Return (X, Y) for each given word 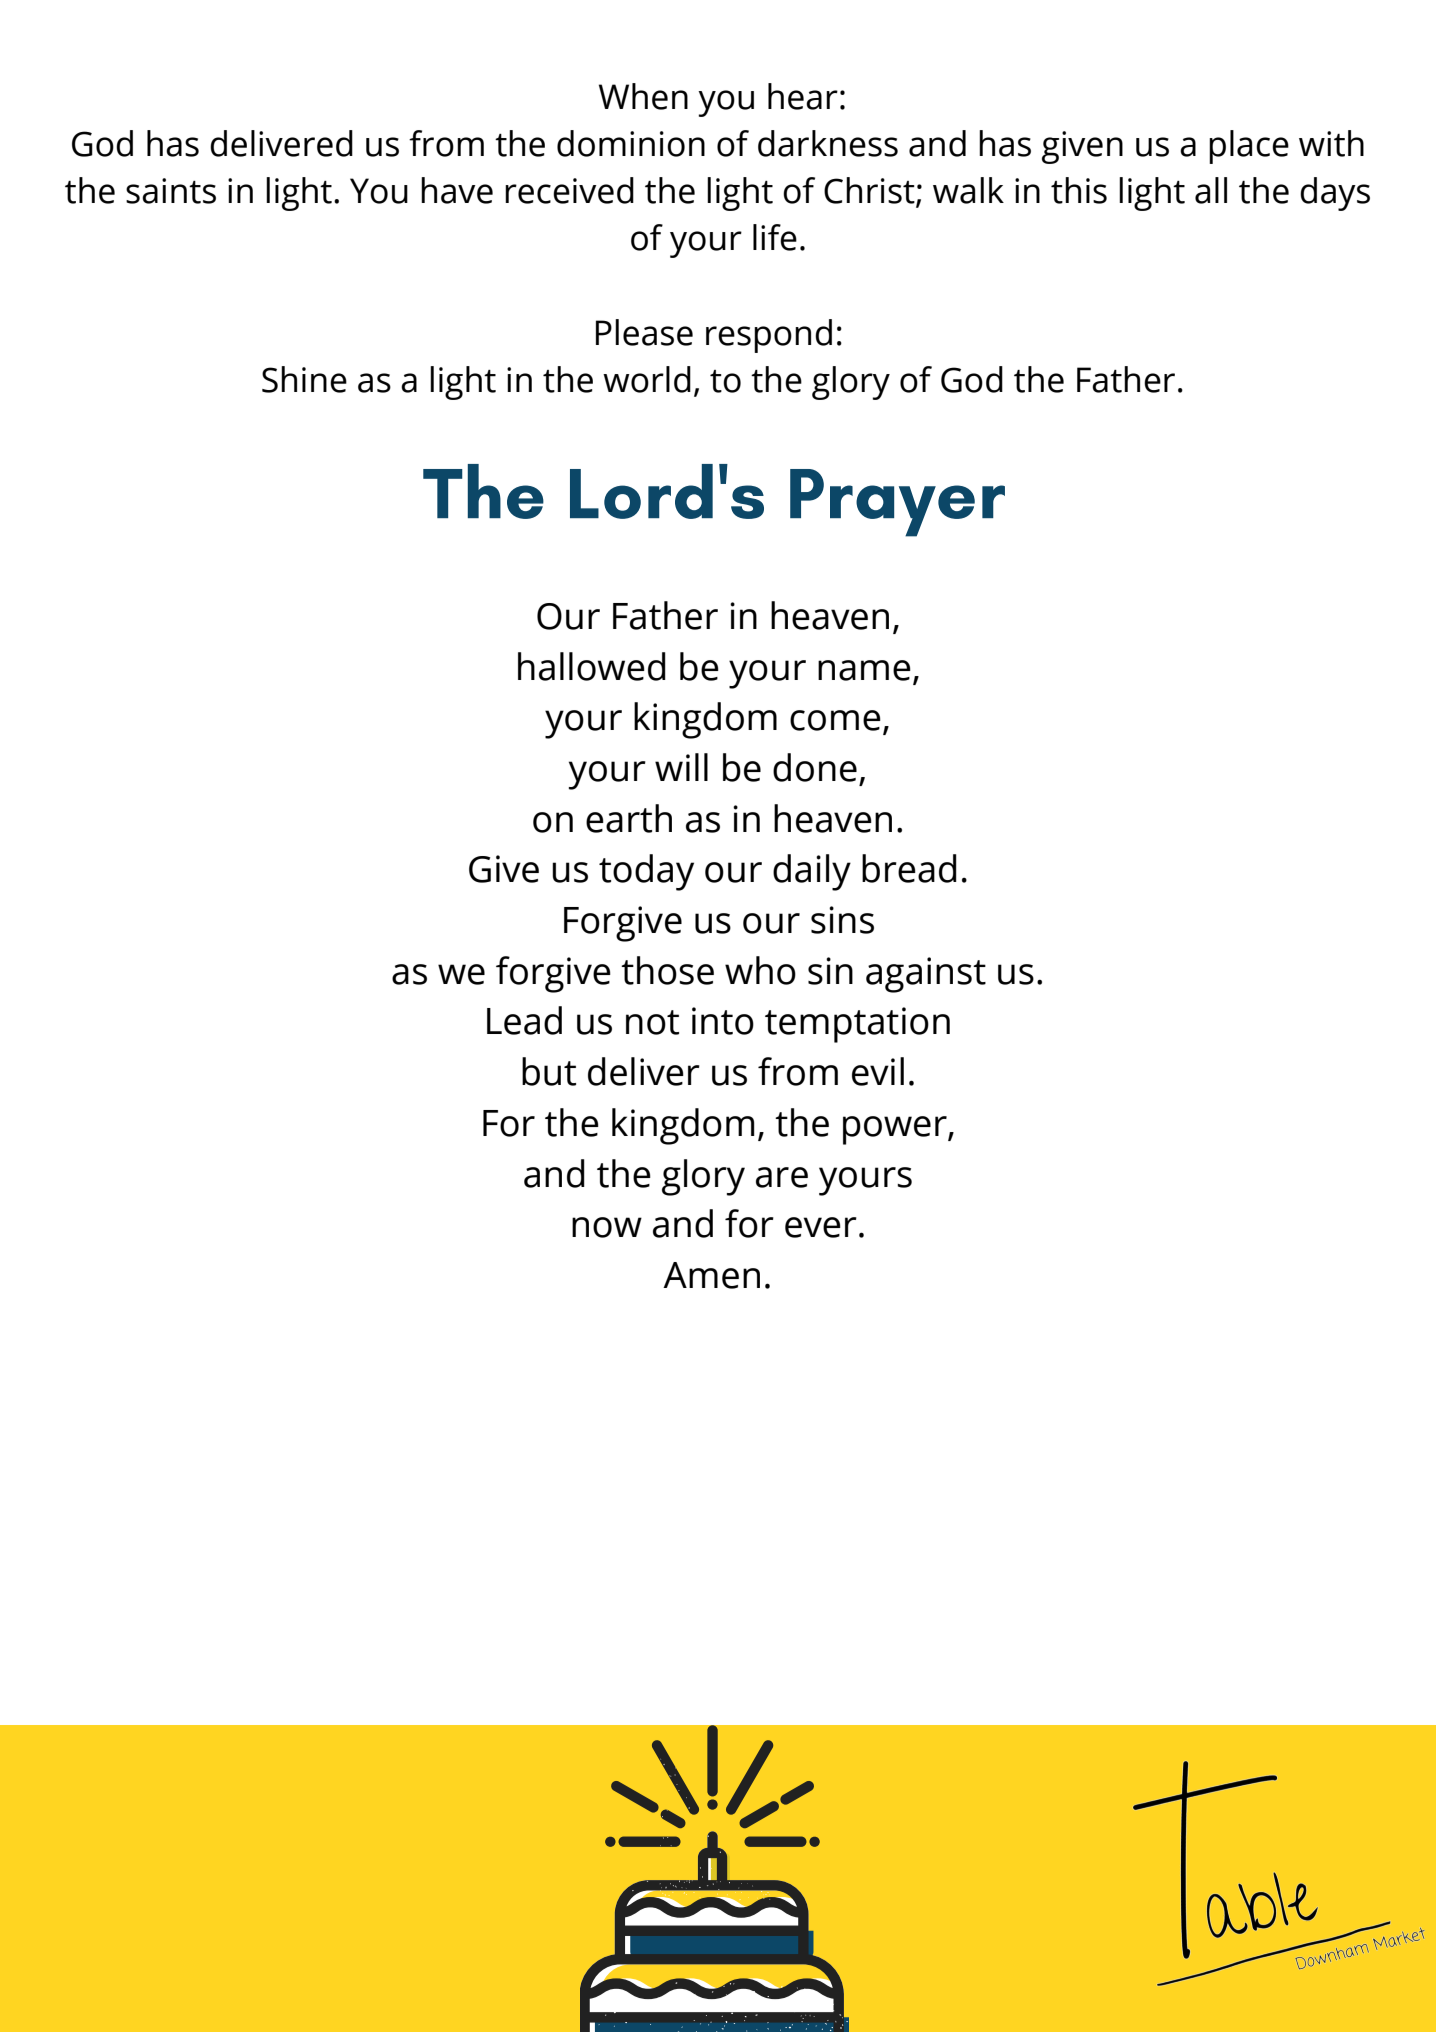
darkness (828, 143)
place (1249, 147)
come (835, 720)
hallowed (592, 666)
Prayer (897, 503)
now (607, 1227)
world (647, 379)
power (896, 1130)
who (760, 970)
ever (821, 1227)
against (926, 975)
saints (171, 191)
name (864, 670)
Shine (304, 379)
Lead (524, 1020)
